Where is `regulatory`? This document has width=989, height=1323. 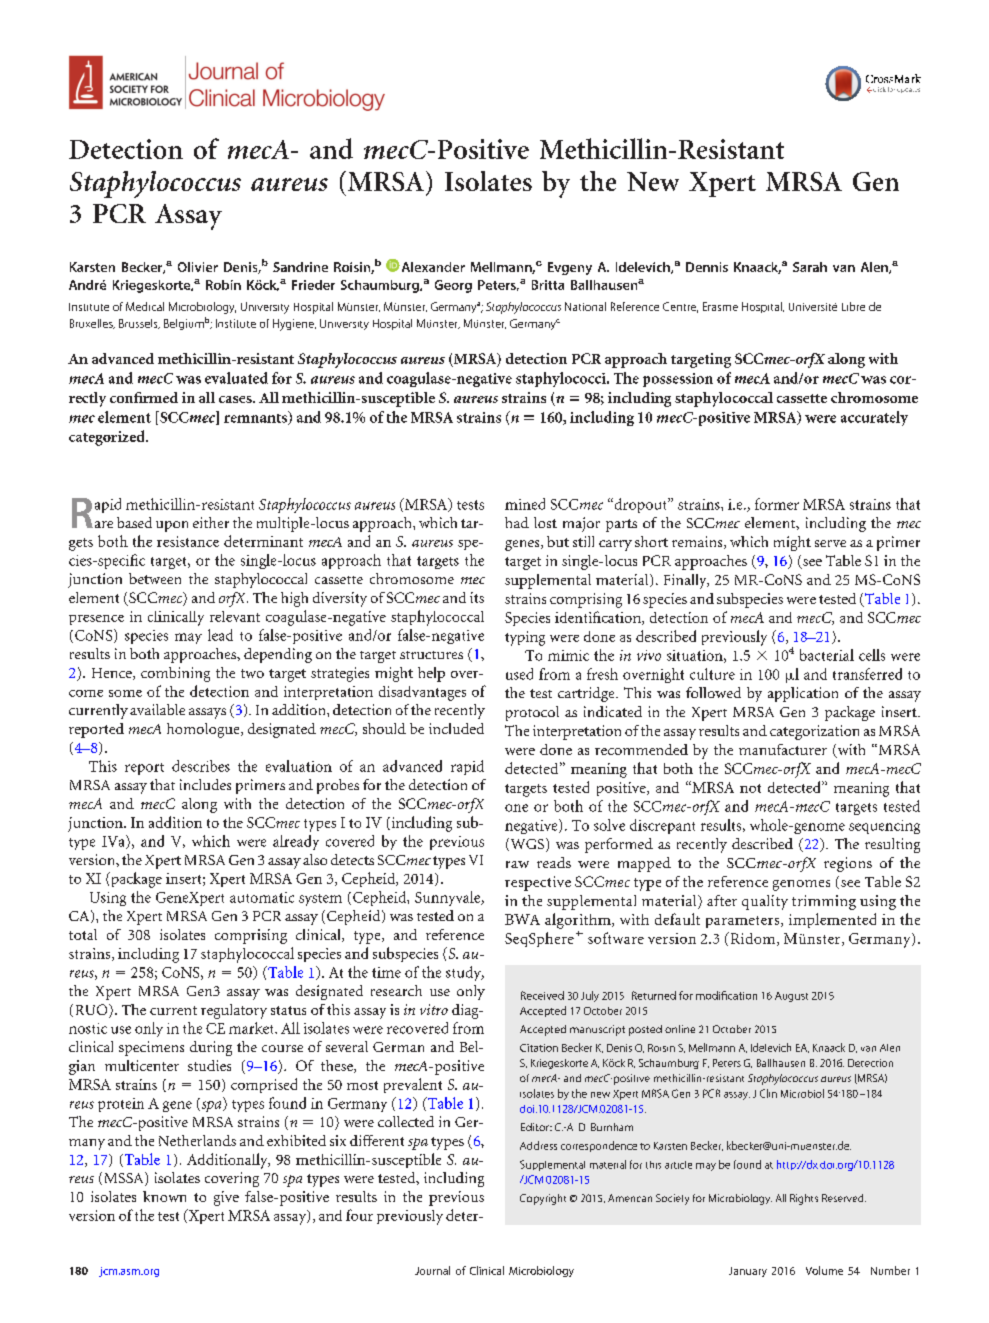 regulatory is located at coordinates (234, 1011).
